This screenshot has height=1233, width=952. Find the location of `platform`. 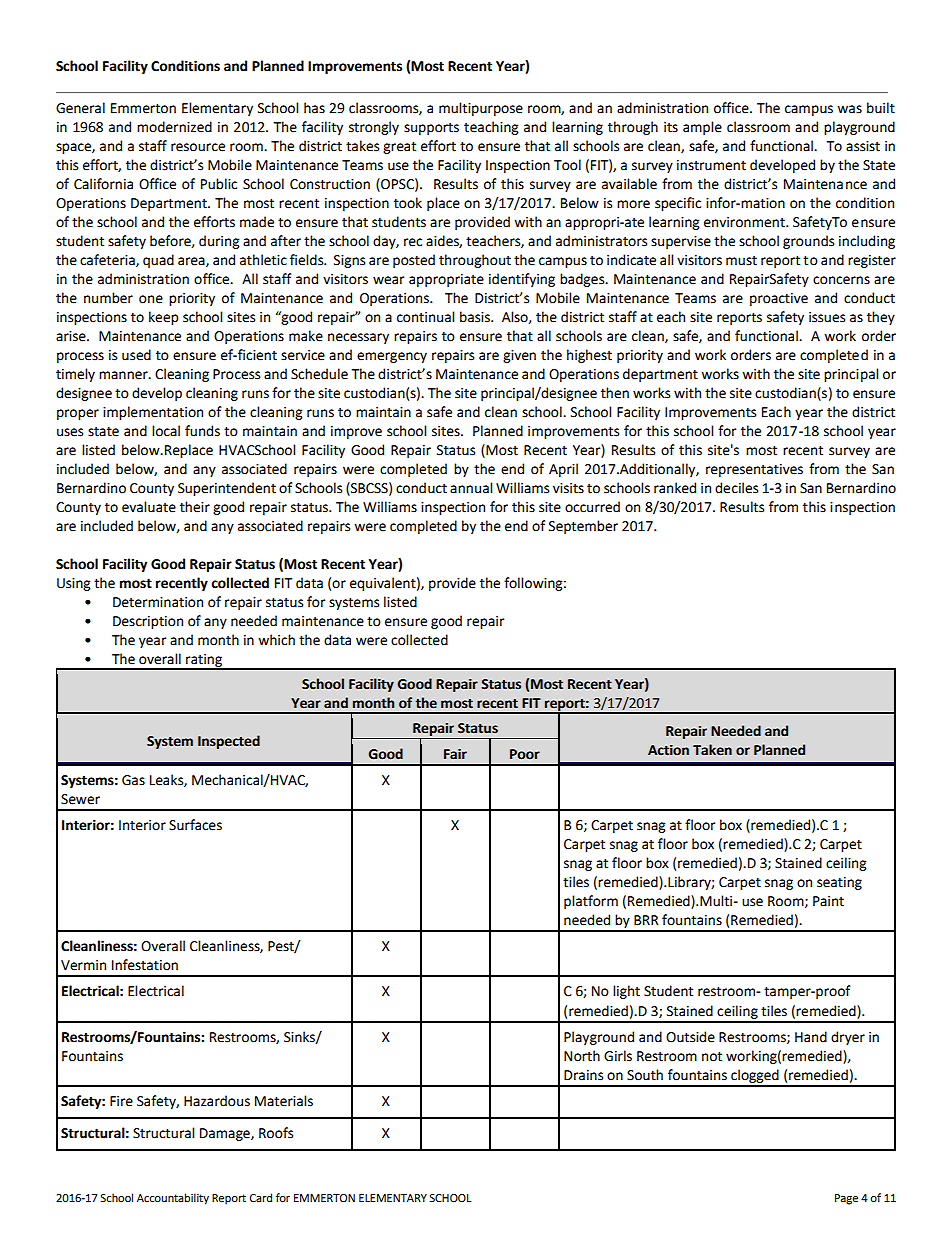

platform is located at coordinates (591, 902).
